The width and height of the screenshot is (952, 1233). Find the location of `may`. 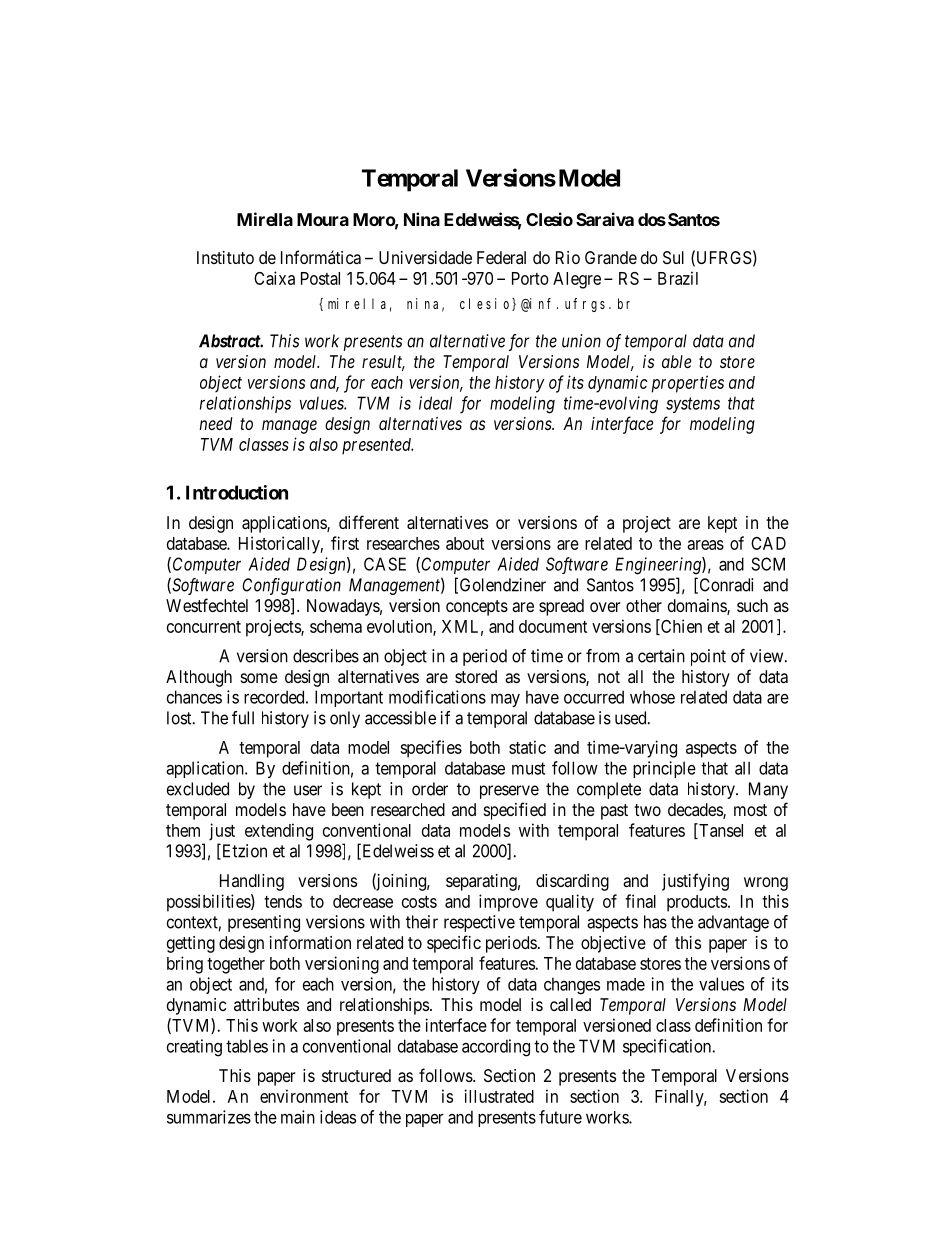

may is located at coordinates (505, 700).
